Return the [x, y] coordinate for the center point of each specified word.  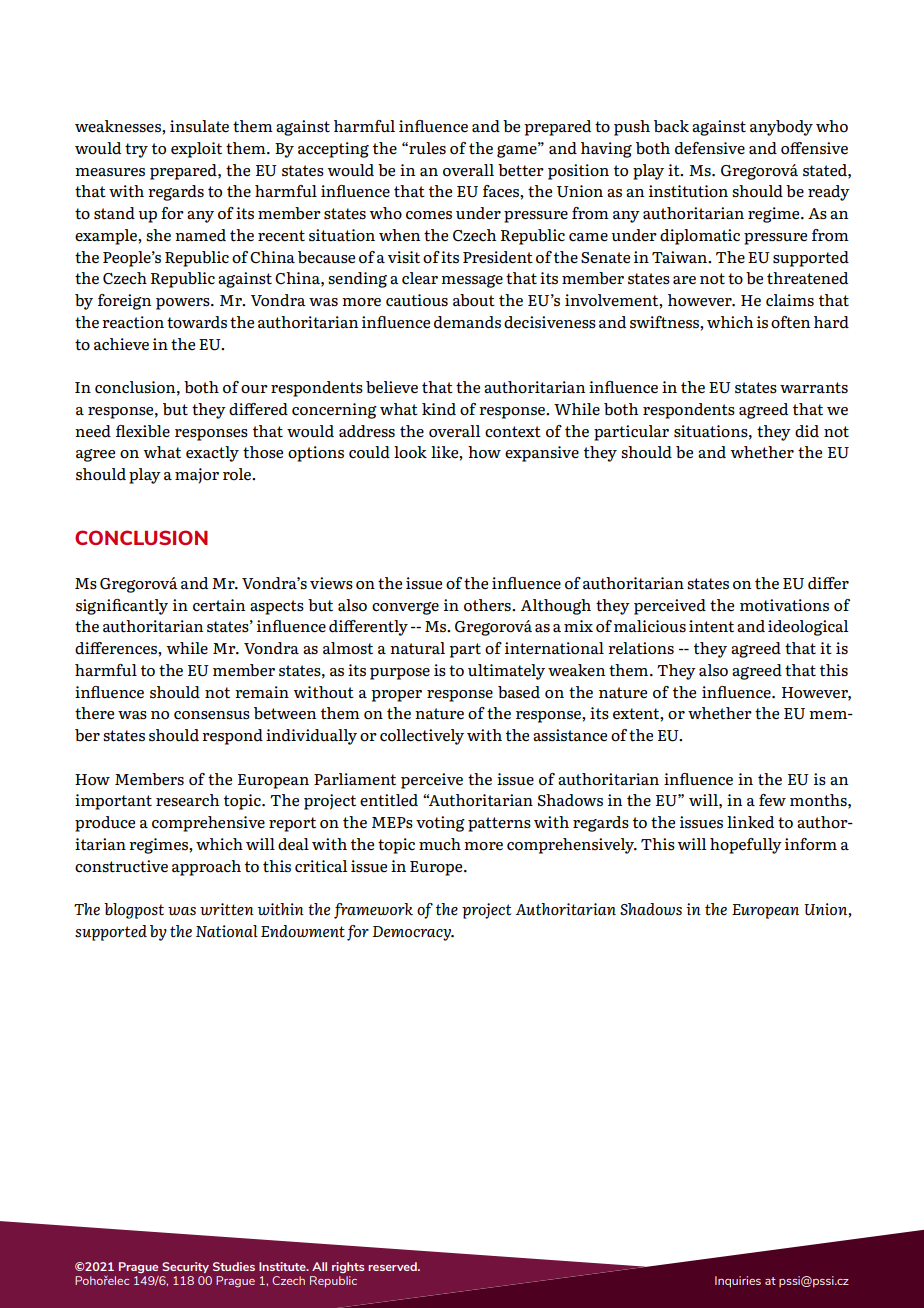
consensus [212, 715]
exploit [196, 150]
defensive [710, 148]
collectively [422, 737]
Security [185, 1267]
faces [502, 191]
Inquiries [738, 1282]
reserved [393, 1266]
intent [711, 626]
